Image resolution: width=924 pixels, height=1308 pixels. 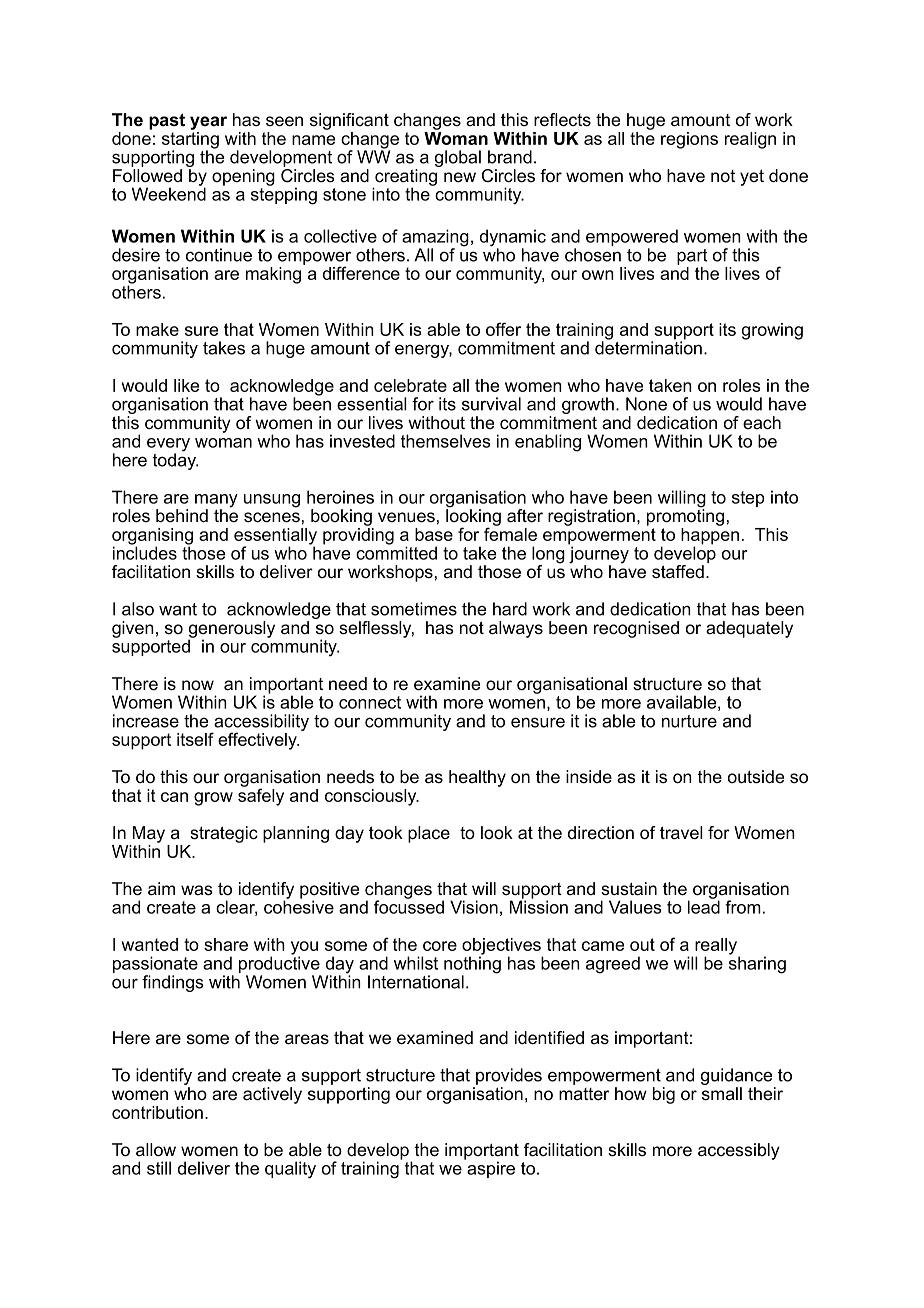 I want to click on generously, so click(x=231, y=630).
